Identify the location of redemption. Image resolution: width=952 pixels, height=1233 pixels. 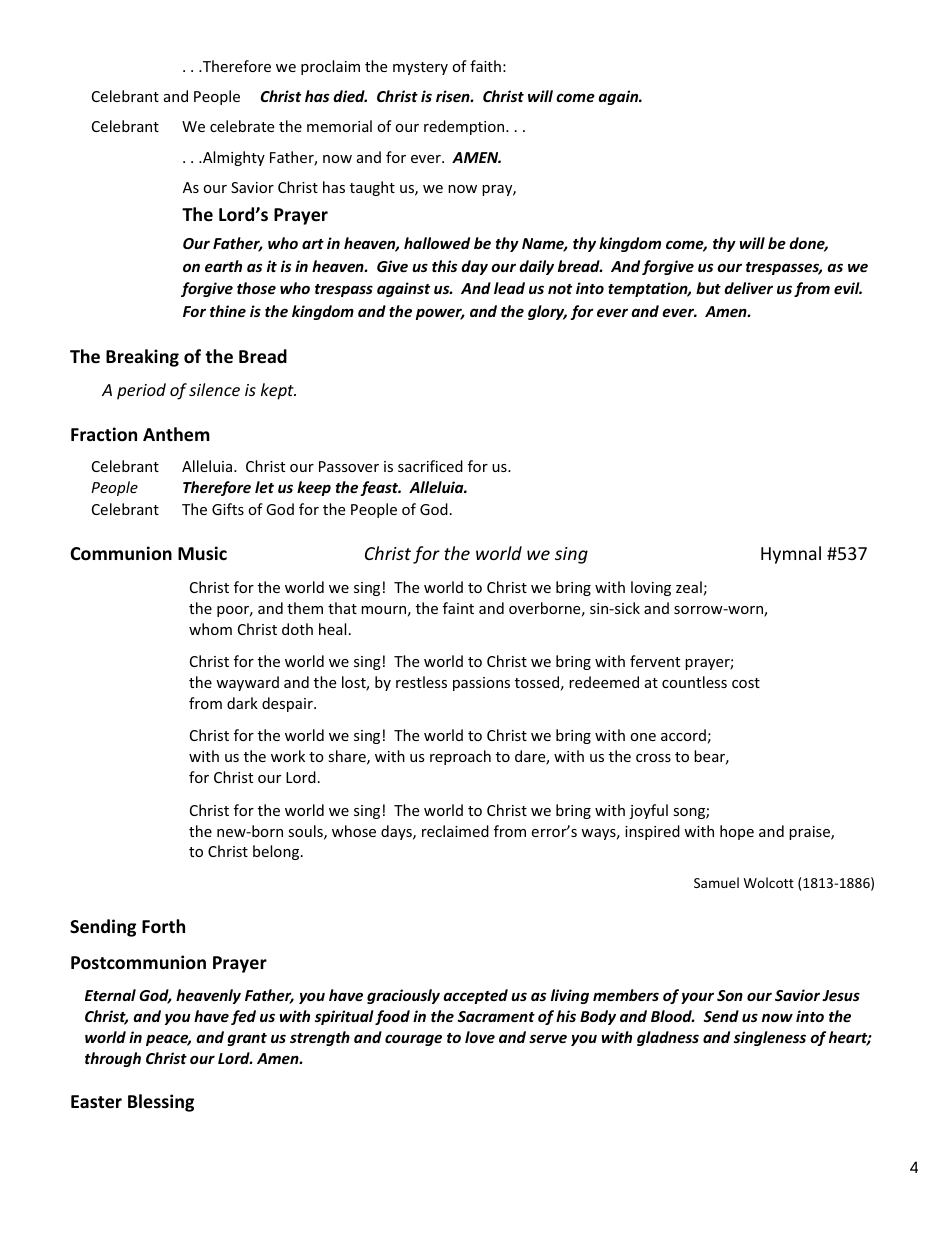
(465, 127).
